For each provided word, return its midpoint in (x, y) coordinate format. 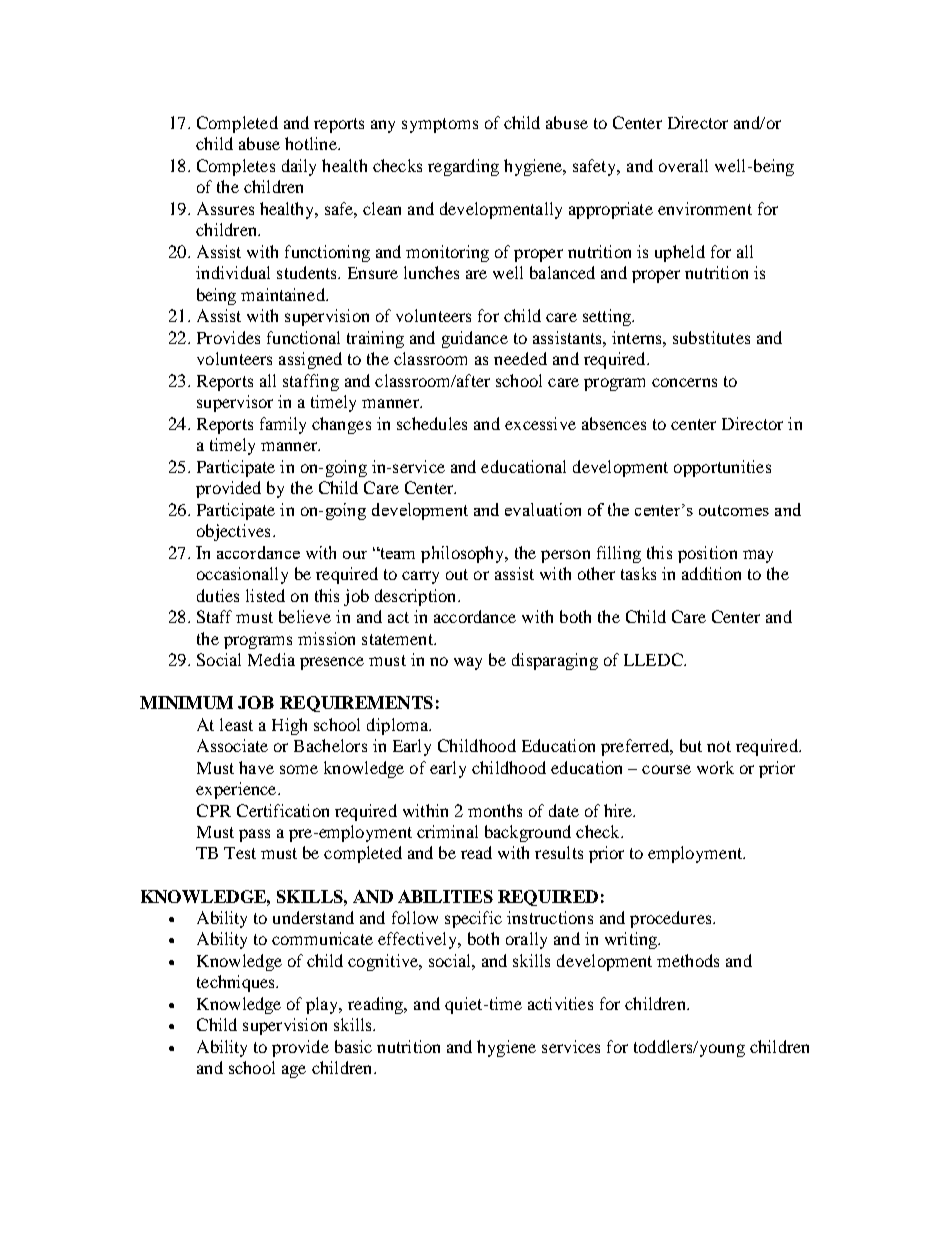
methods (688, 960)
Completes (236, 167)
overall (683, 165)
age (294, 1071)
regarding (463, 167)
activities (560, 1003)
